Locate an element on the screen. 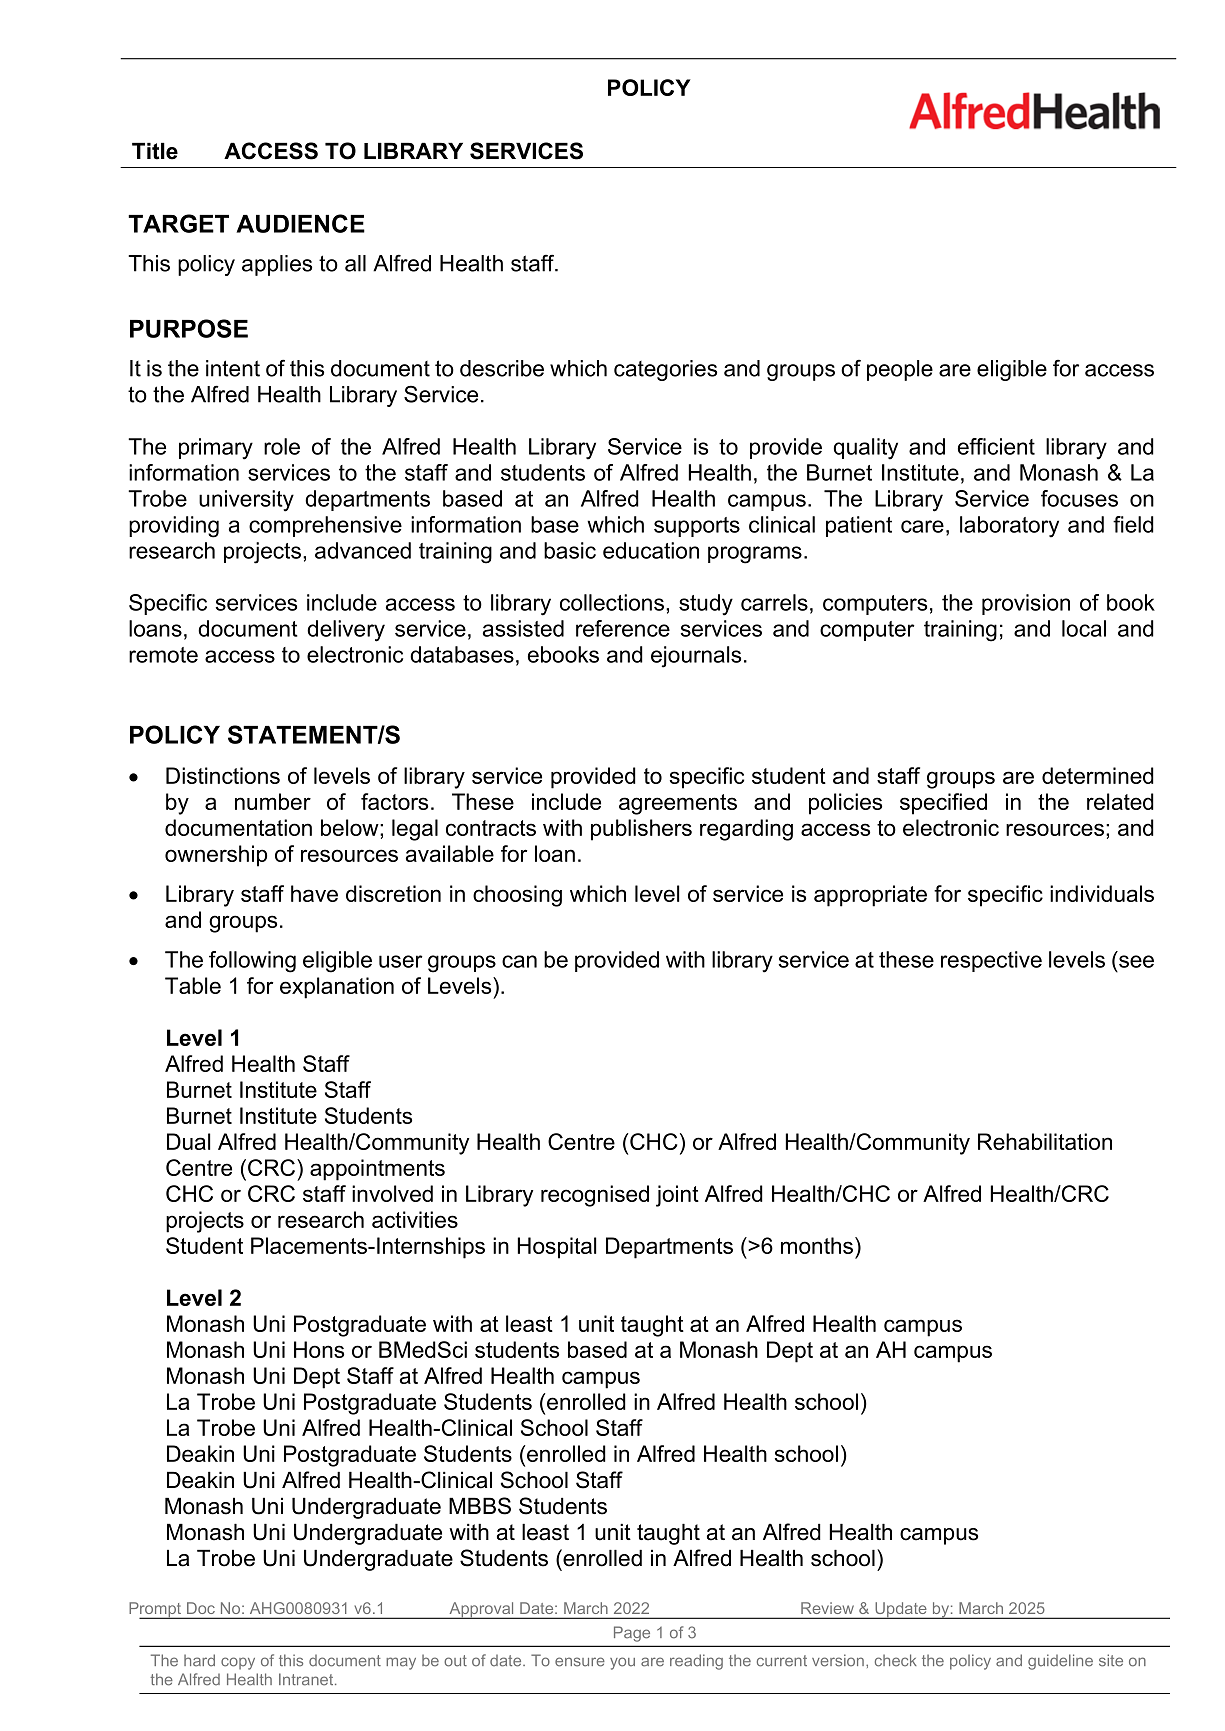  have is located at coordinates (314, 893).
